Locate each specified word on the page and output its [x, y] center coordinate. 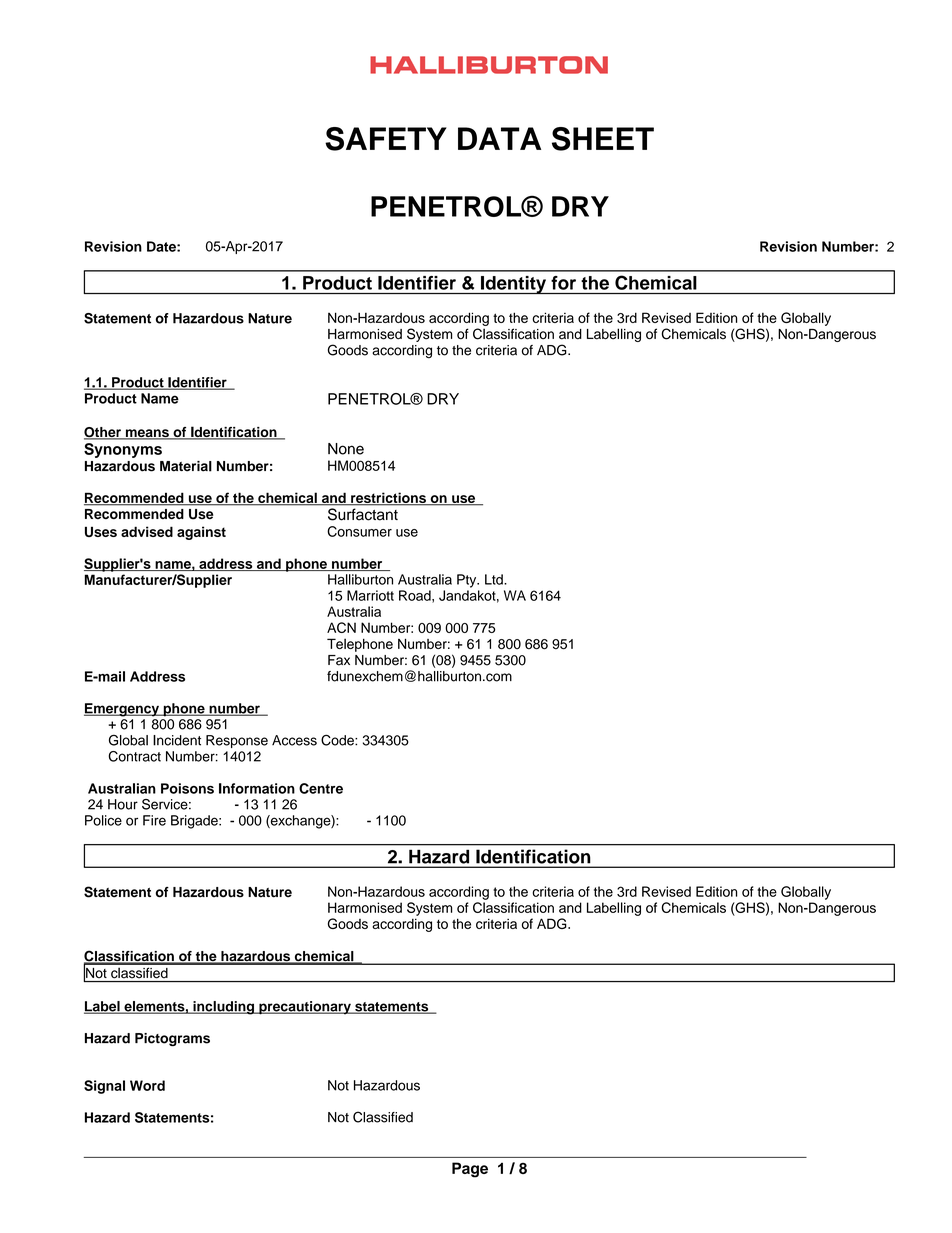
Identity [513, 285]
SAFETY [386, 139]
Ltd [495, 579]
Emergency [122, 710]
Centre [321, 788]
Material [186, 466]
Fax [339, 660]
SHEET [603, 139]
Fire [154, 820]
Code [338, 740]
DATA [499, 138]
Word [147, 1085]
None [346, 449]
